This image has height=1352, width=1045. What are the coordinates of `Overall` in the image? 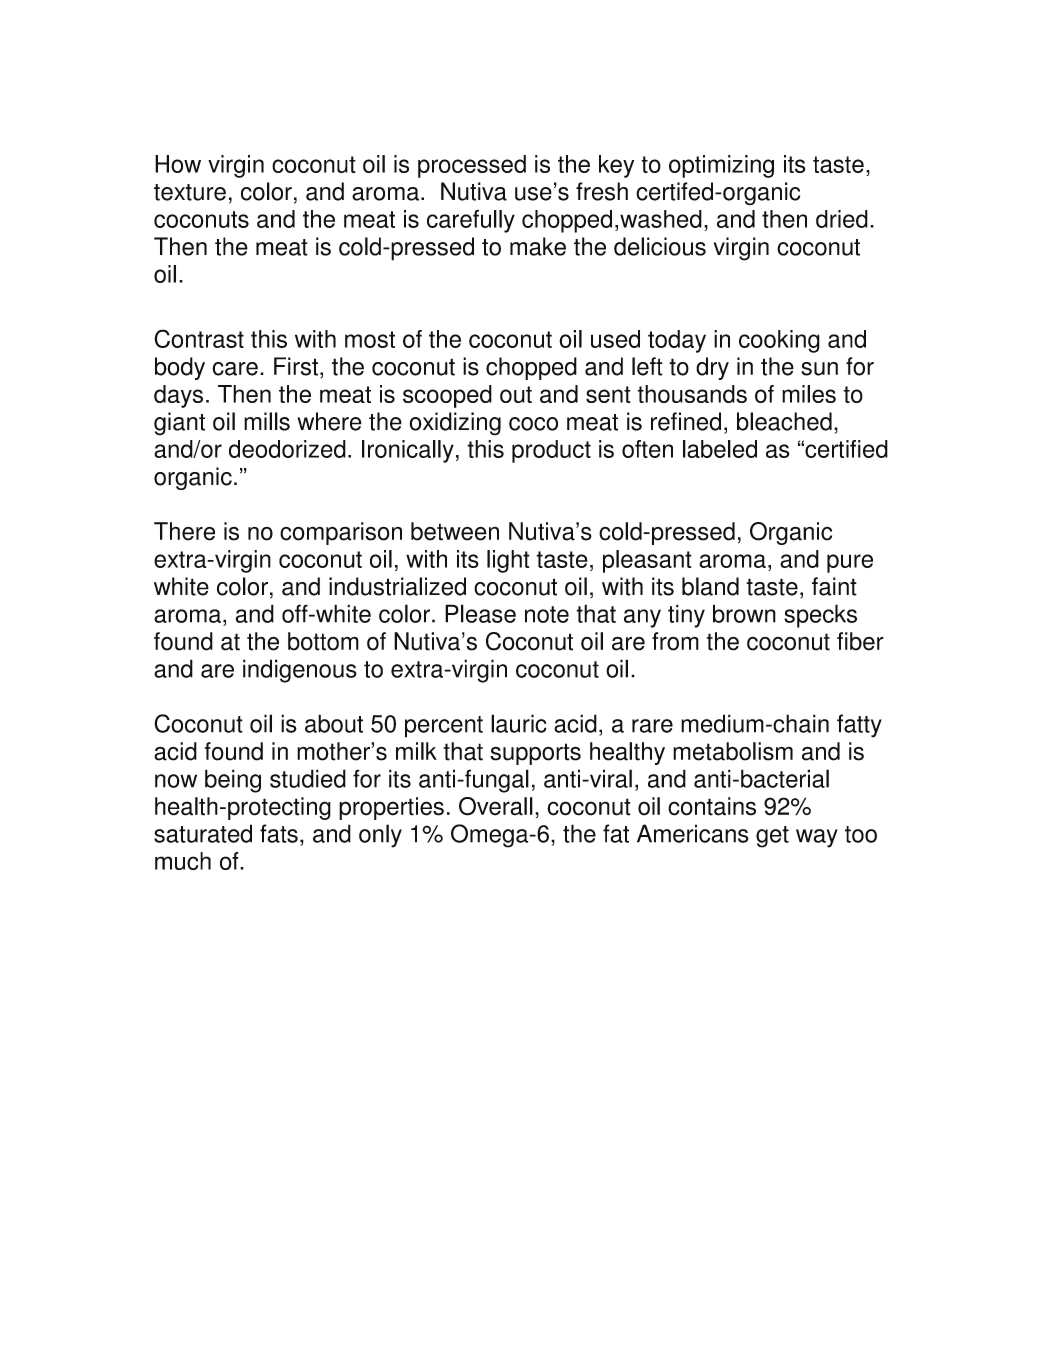 It's located at (496, 806).
